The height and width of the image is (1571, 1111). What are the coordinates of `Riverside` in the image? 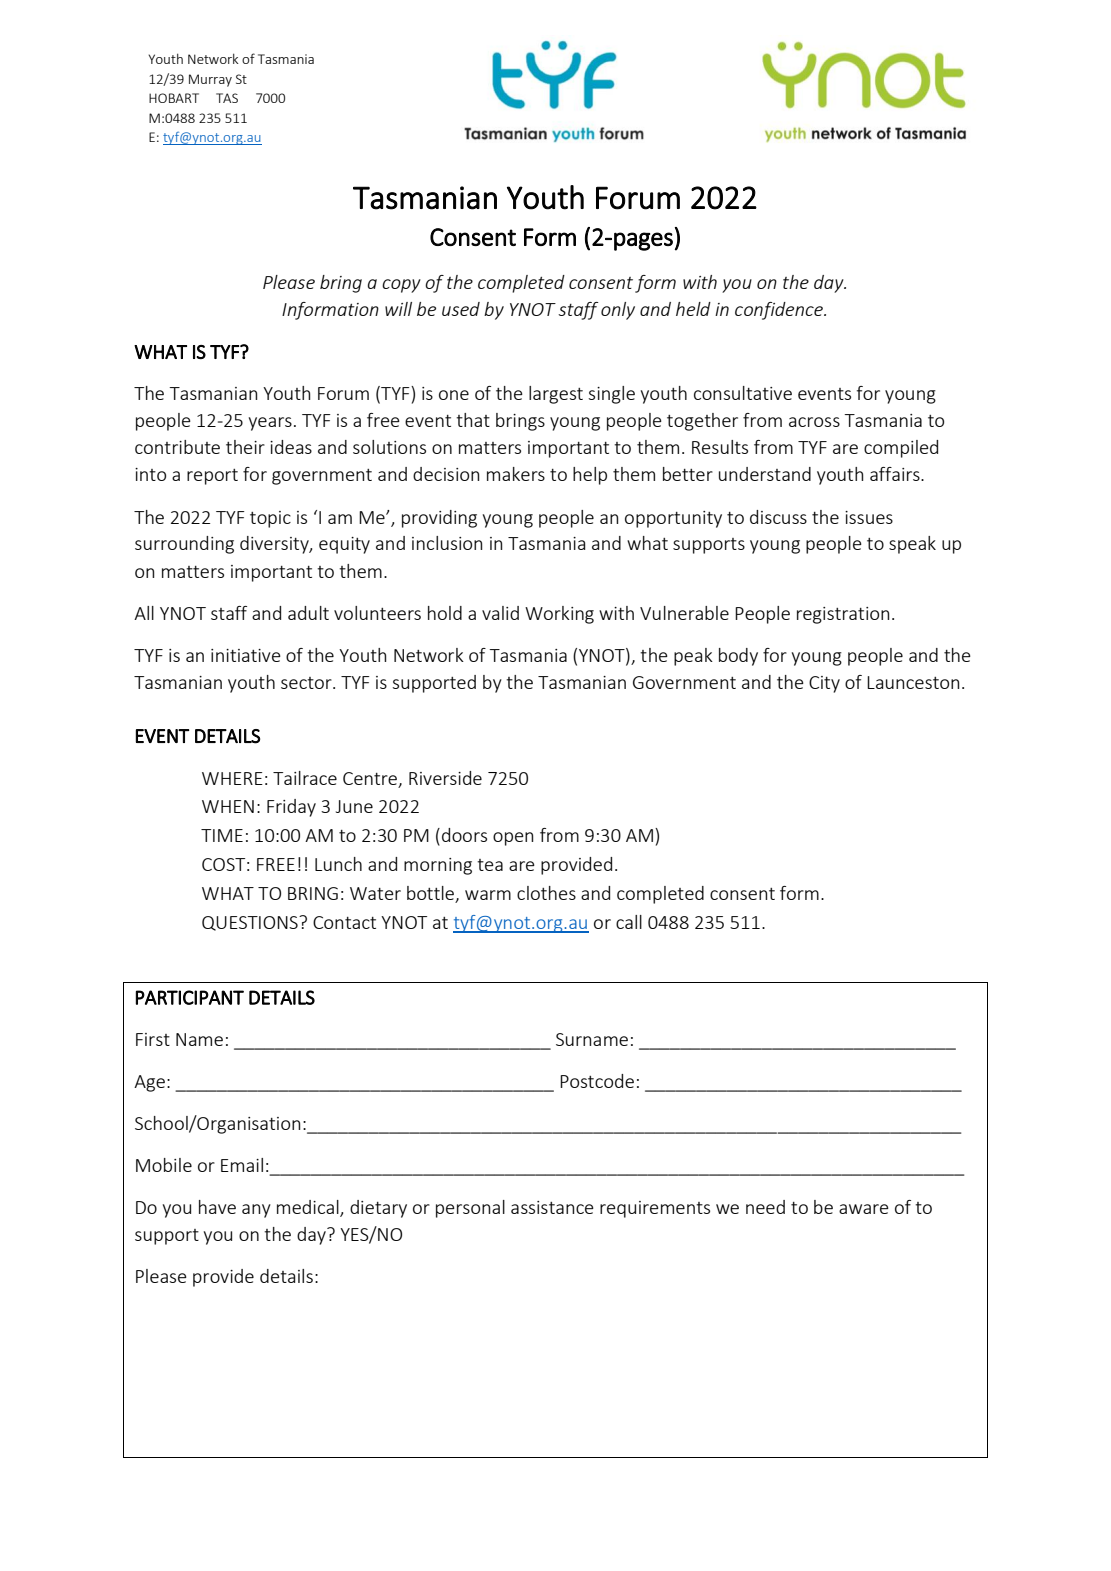 It's located at (445, 778).
